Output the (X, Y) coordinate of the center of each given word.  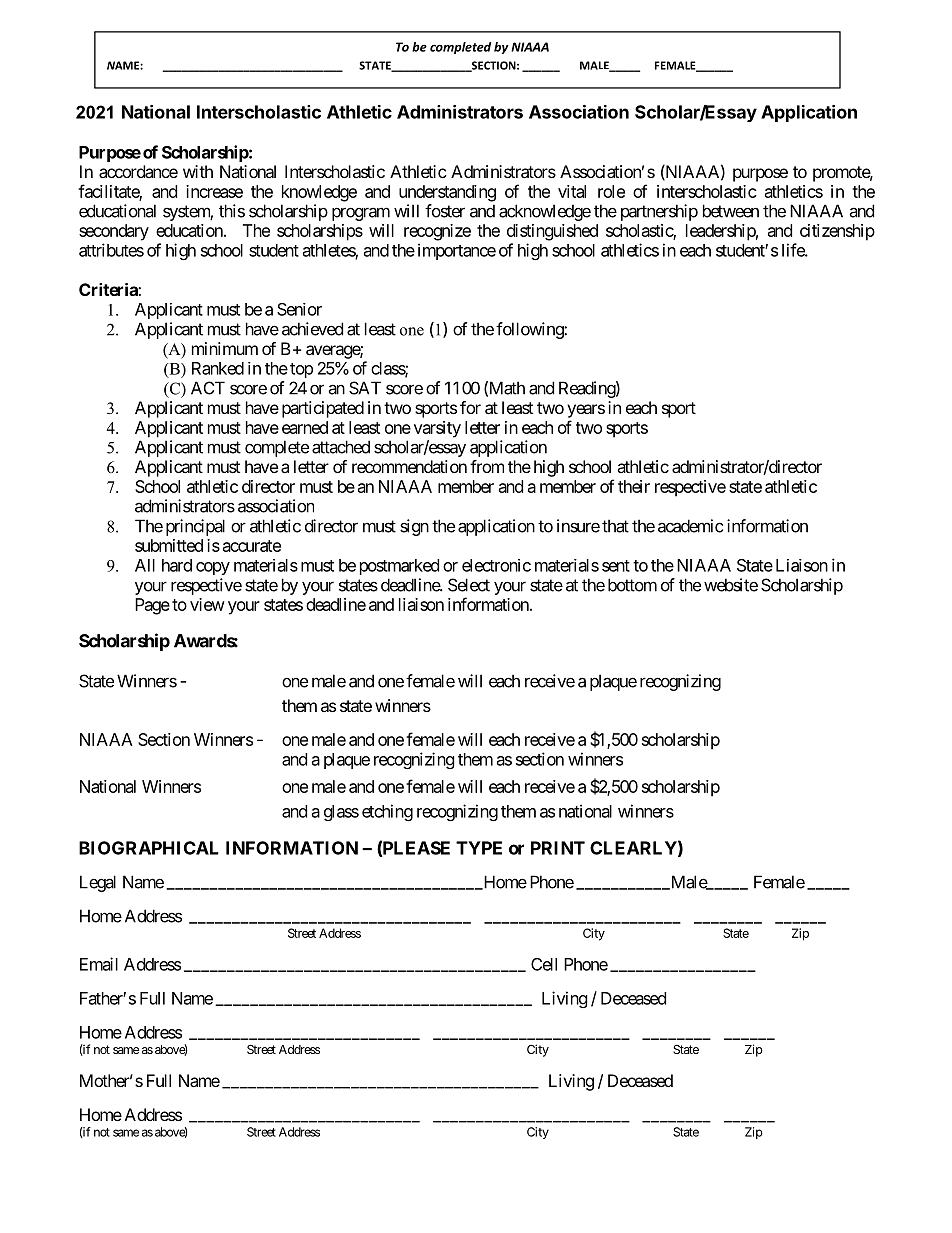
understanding (447, 193)
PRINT (558, 848)
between (731, 211)
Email (99, 964)
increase (214, 191)
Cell (544, 964)
